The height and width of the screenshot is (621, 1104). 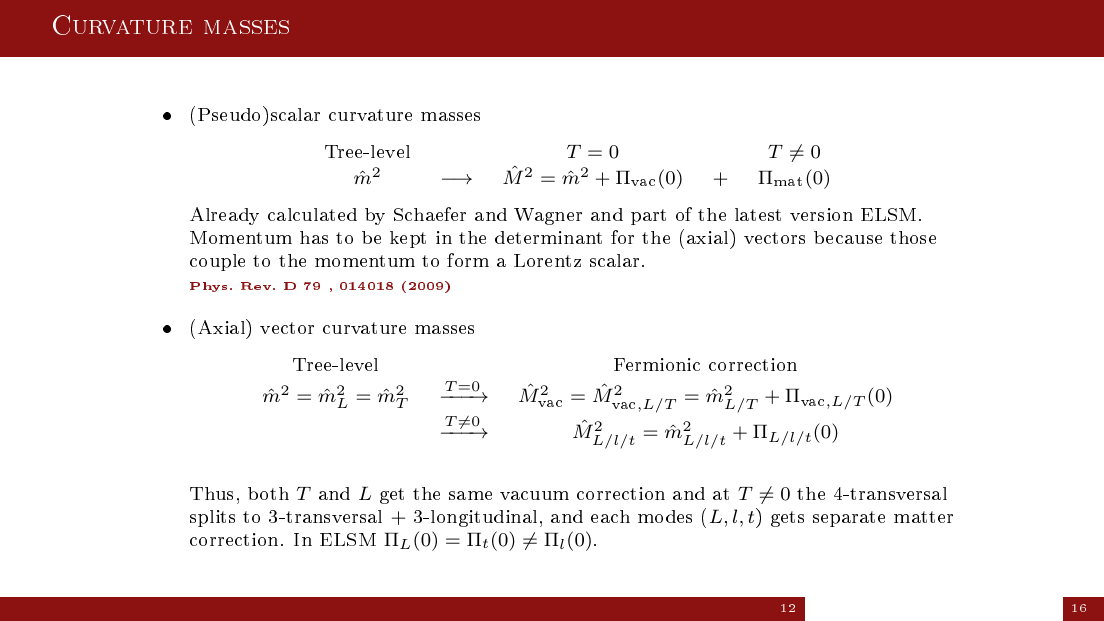 What do you see at coordinates (257, 286) in the screenshot?
I see `Rev` at bounding box center [257, 286].
